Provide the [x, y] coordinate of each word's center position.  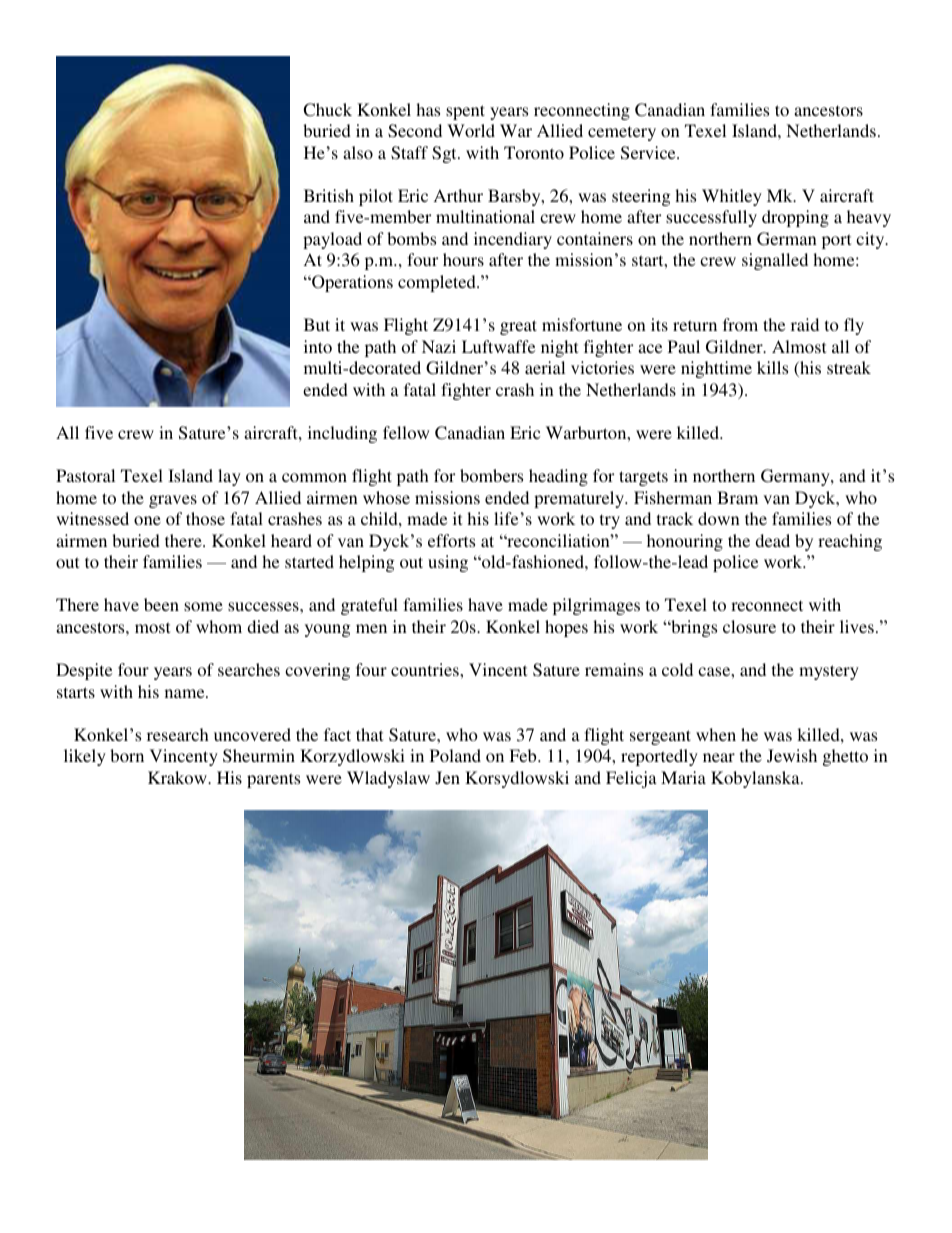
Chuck [327, 110]
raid [805, 324]
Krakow [178, 777]
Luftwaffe [498, 346]
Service [649, 153]
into [318, 346]
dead [772, 540]
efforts [451, 540]
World [471, 130]
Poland [455, 755]
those [205, 518]
